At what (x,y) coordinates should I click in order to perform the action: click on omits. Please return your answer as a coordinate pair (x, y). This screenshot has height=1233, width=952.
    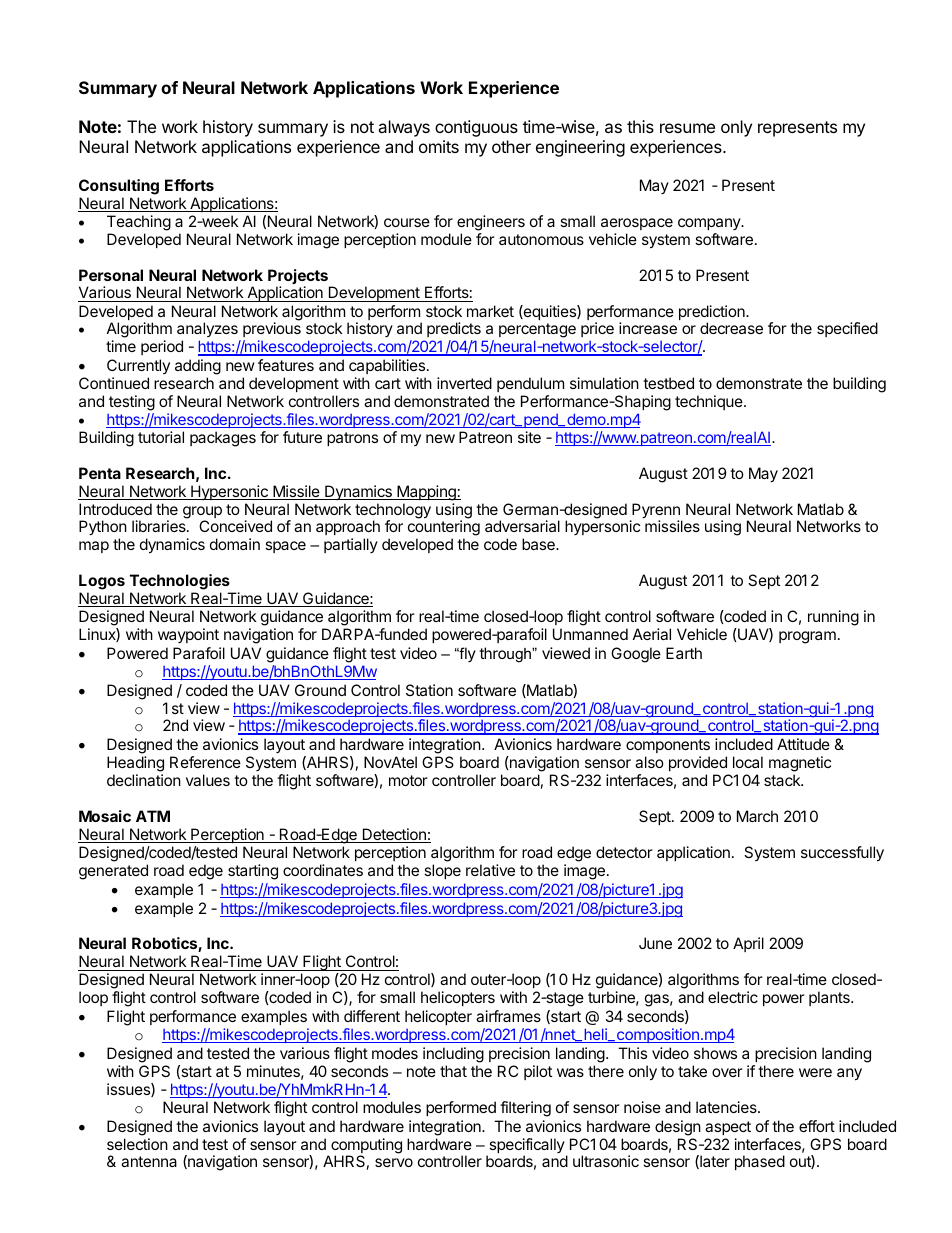
    Looking at the image, I should click on (439, 146).
